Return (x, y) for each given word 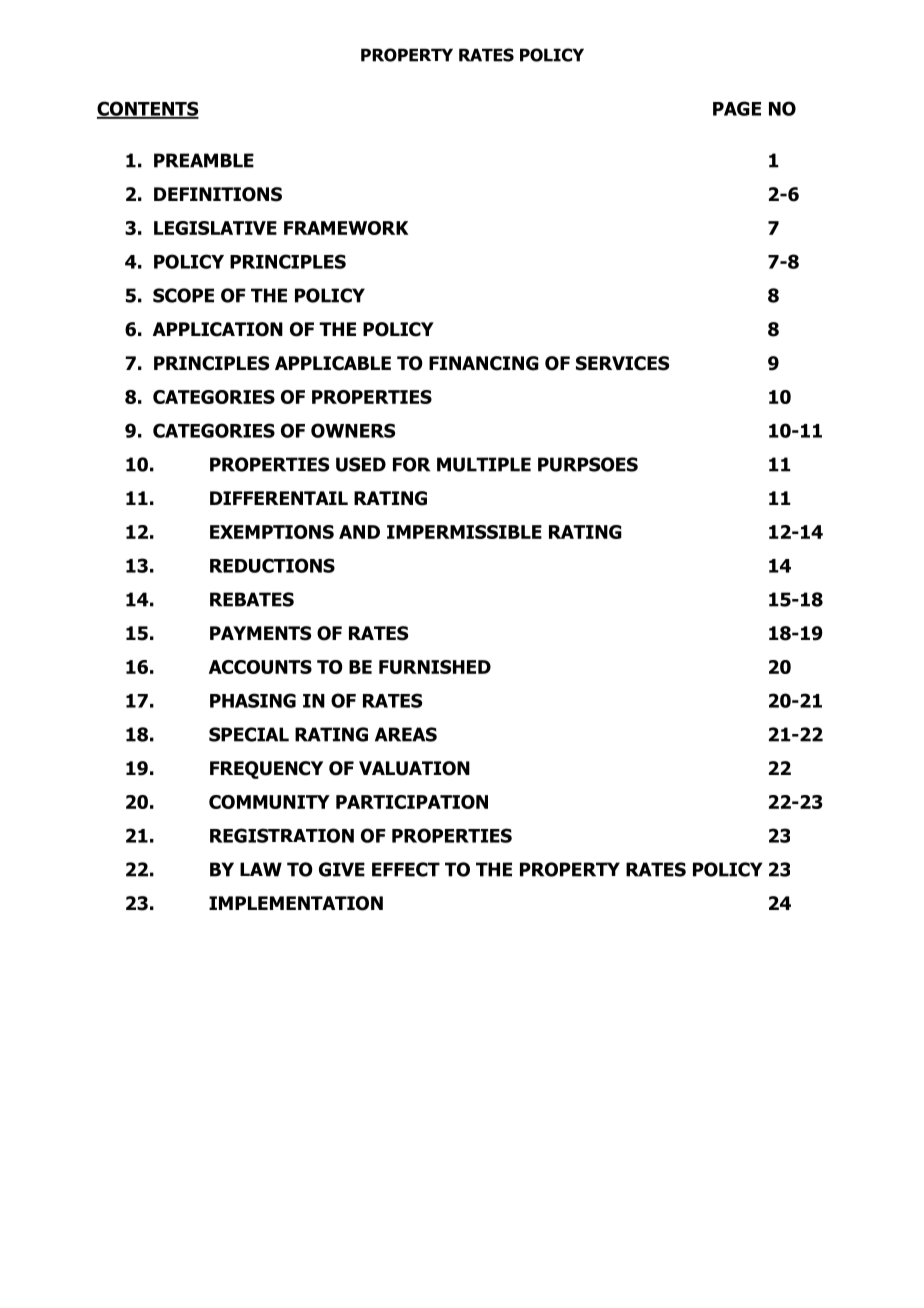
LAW (261, 869)
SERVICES (622, 363)
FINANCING (484, 363)
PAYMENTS (260, 633)
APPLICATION (218, 329)
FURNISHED (435, 667)
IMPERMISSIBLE (464, 532)
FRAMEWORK (346, 228)
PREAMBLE (204, 160)
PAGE (737, 108)
